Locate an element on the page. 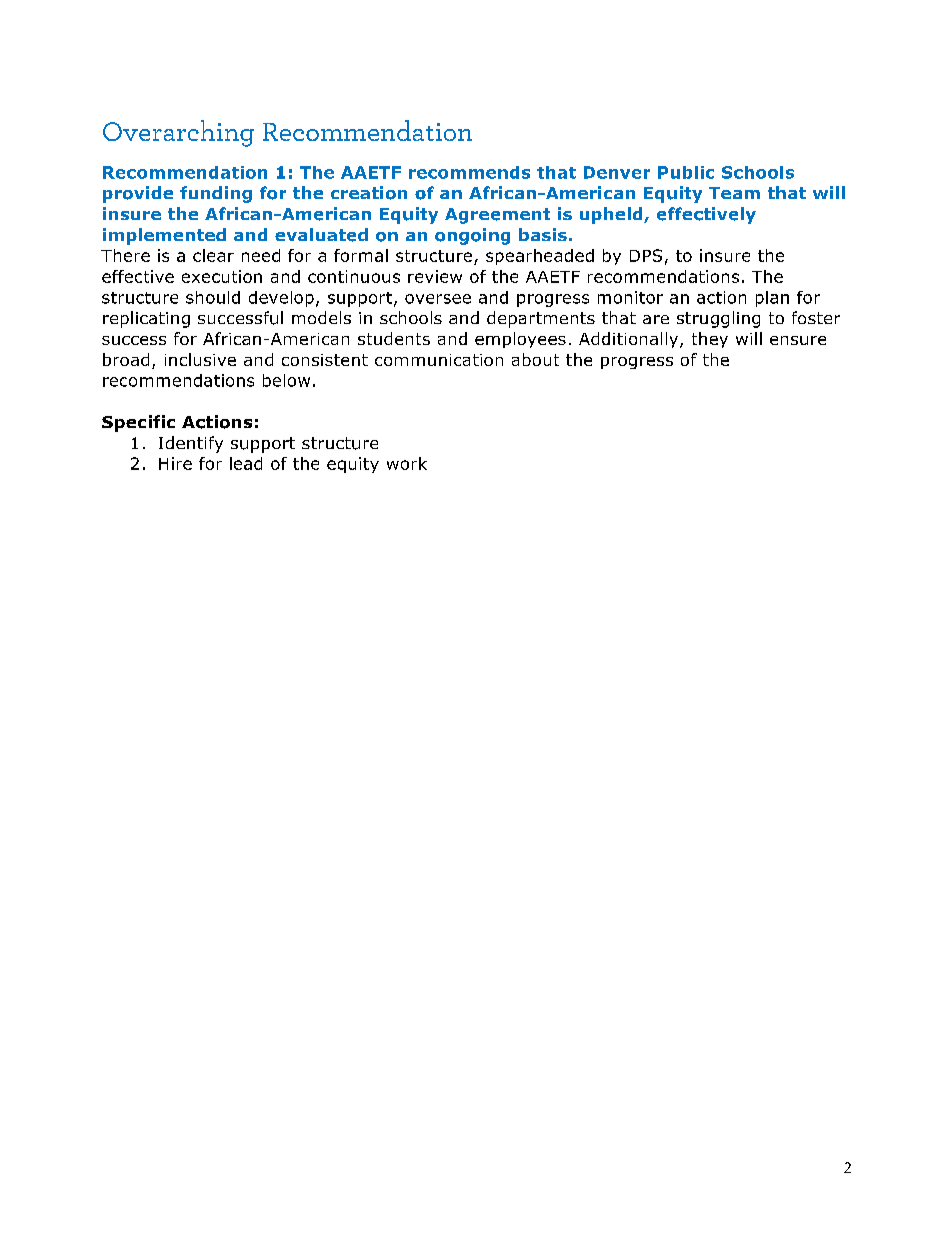 The image size is (952, 1233). work is located at coordinates (407, 463).
